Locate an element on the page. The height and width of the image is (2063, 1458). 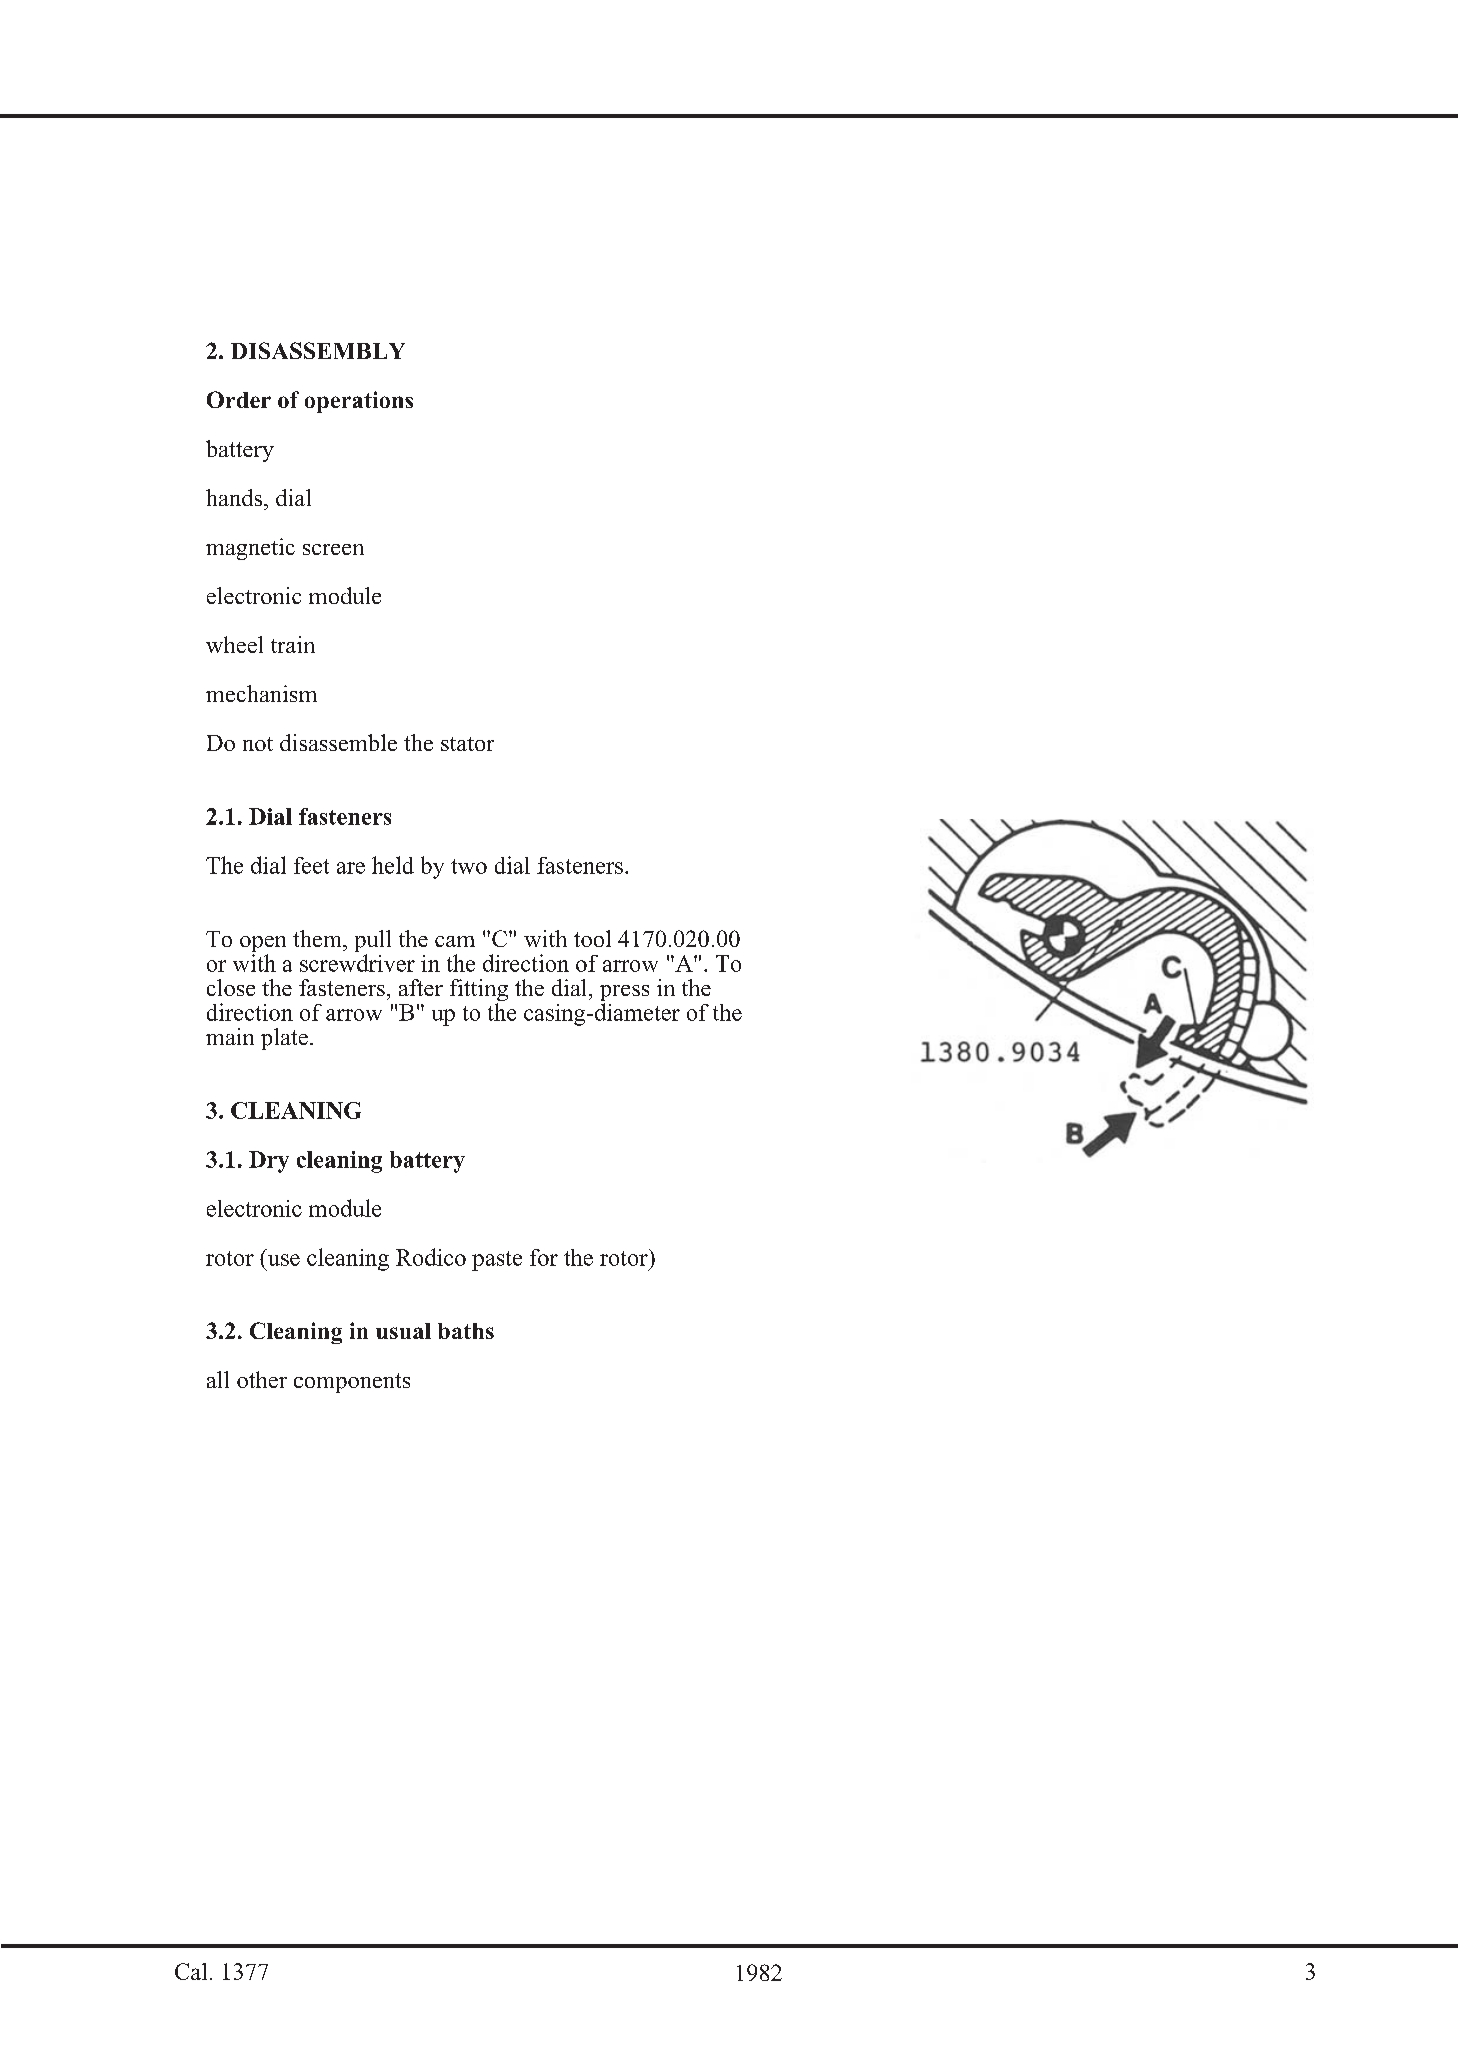
open is located at coordinates (263, 945).
